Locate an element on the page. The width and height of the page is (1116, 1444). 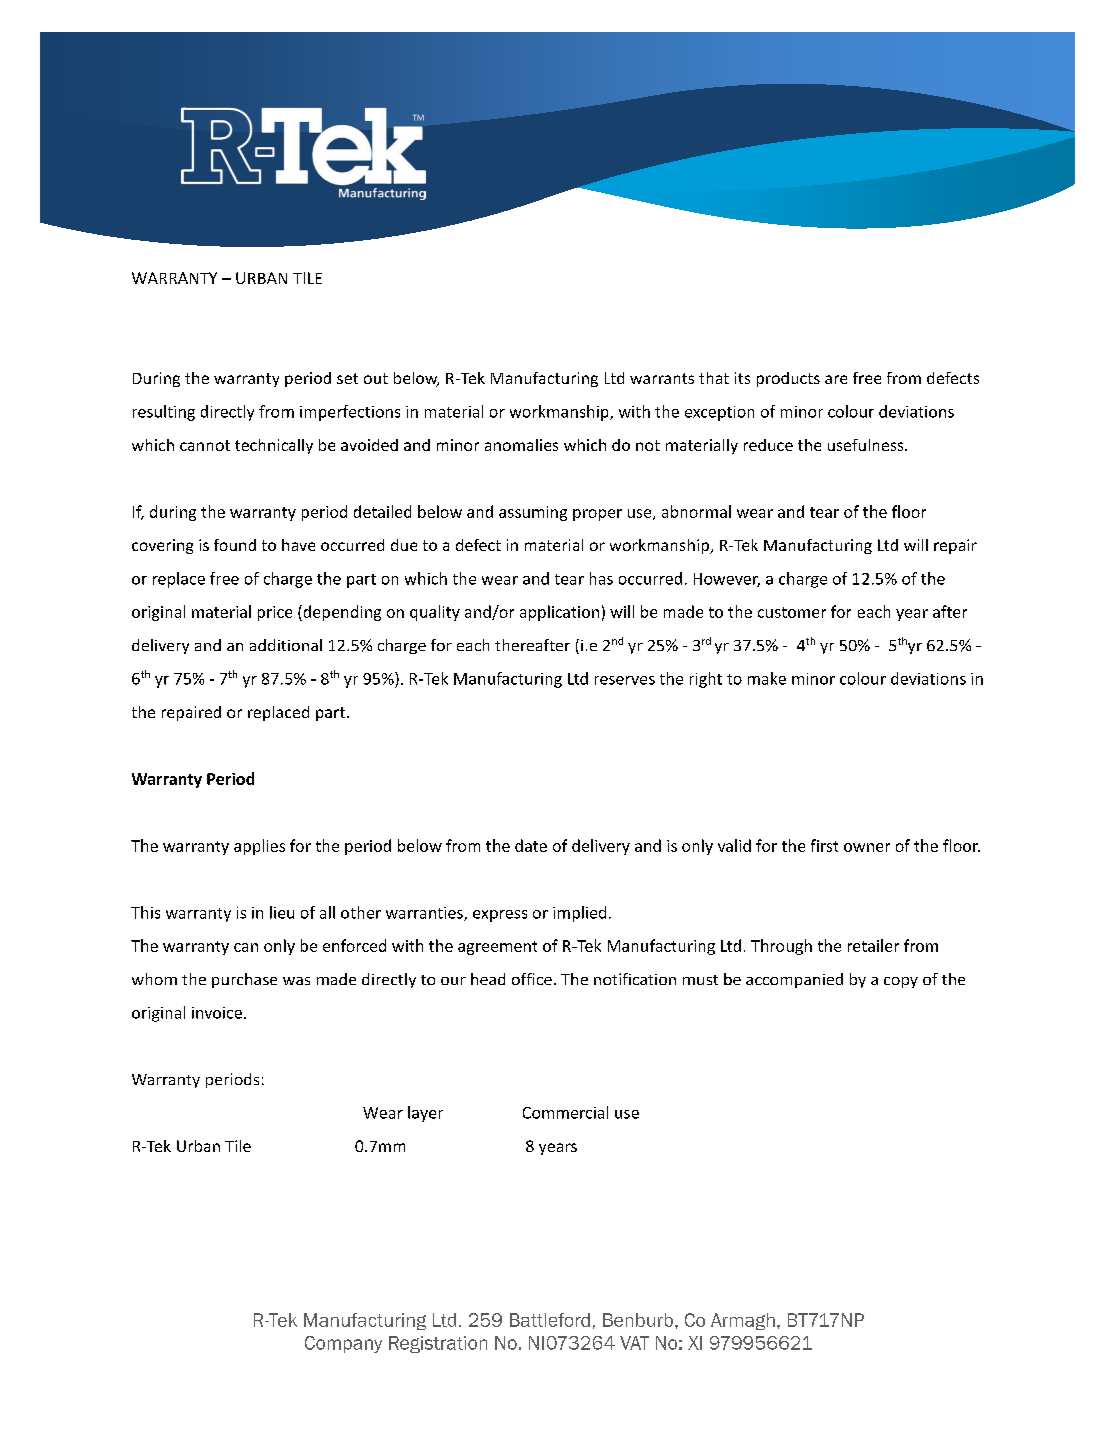
price is located at coordinates (275, 613).
